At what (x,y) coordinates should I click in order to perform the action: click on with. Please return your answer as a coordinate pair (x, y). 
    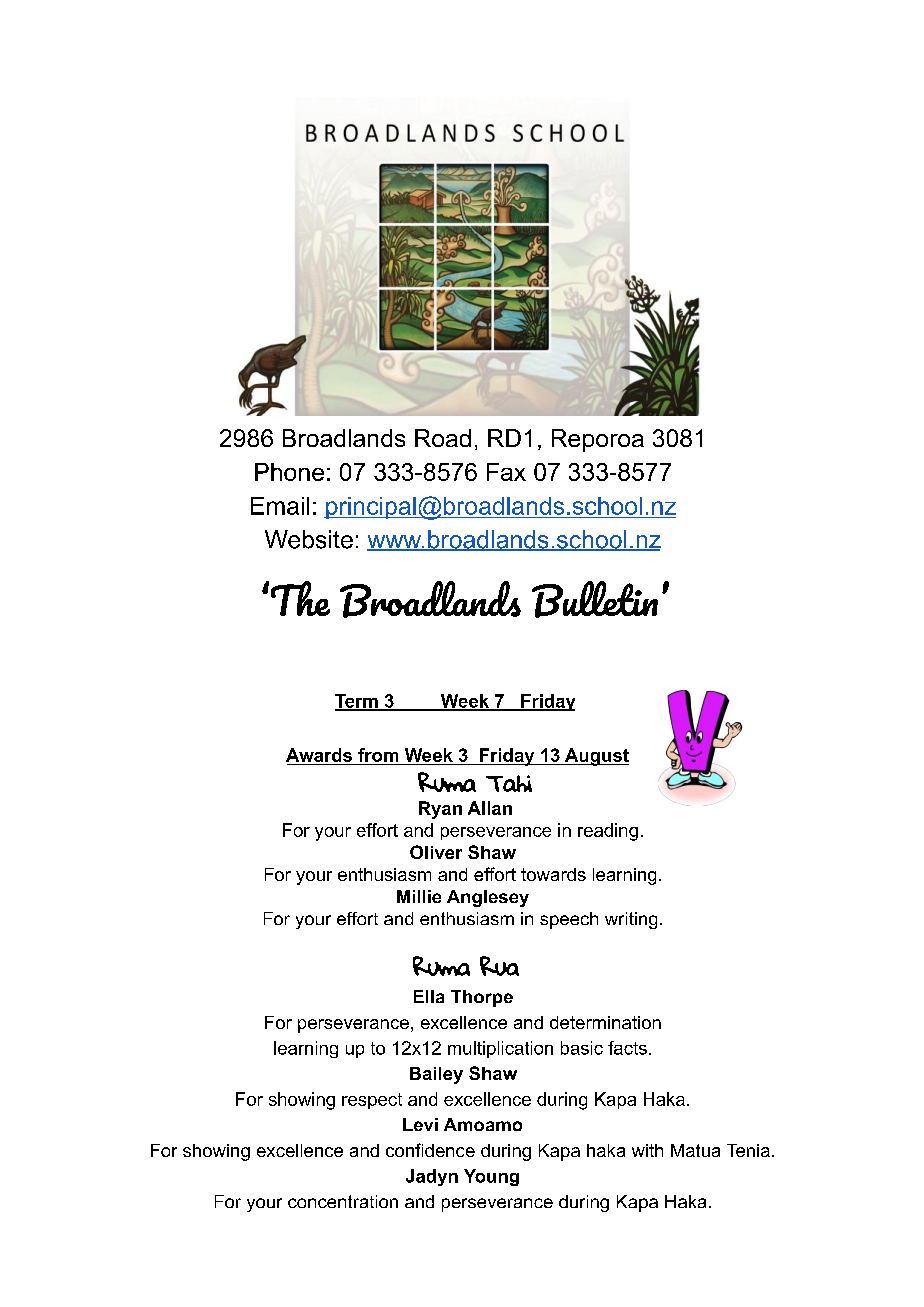
    Looking at the image, I should click on (647, 1150).
